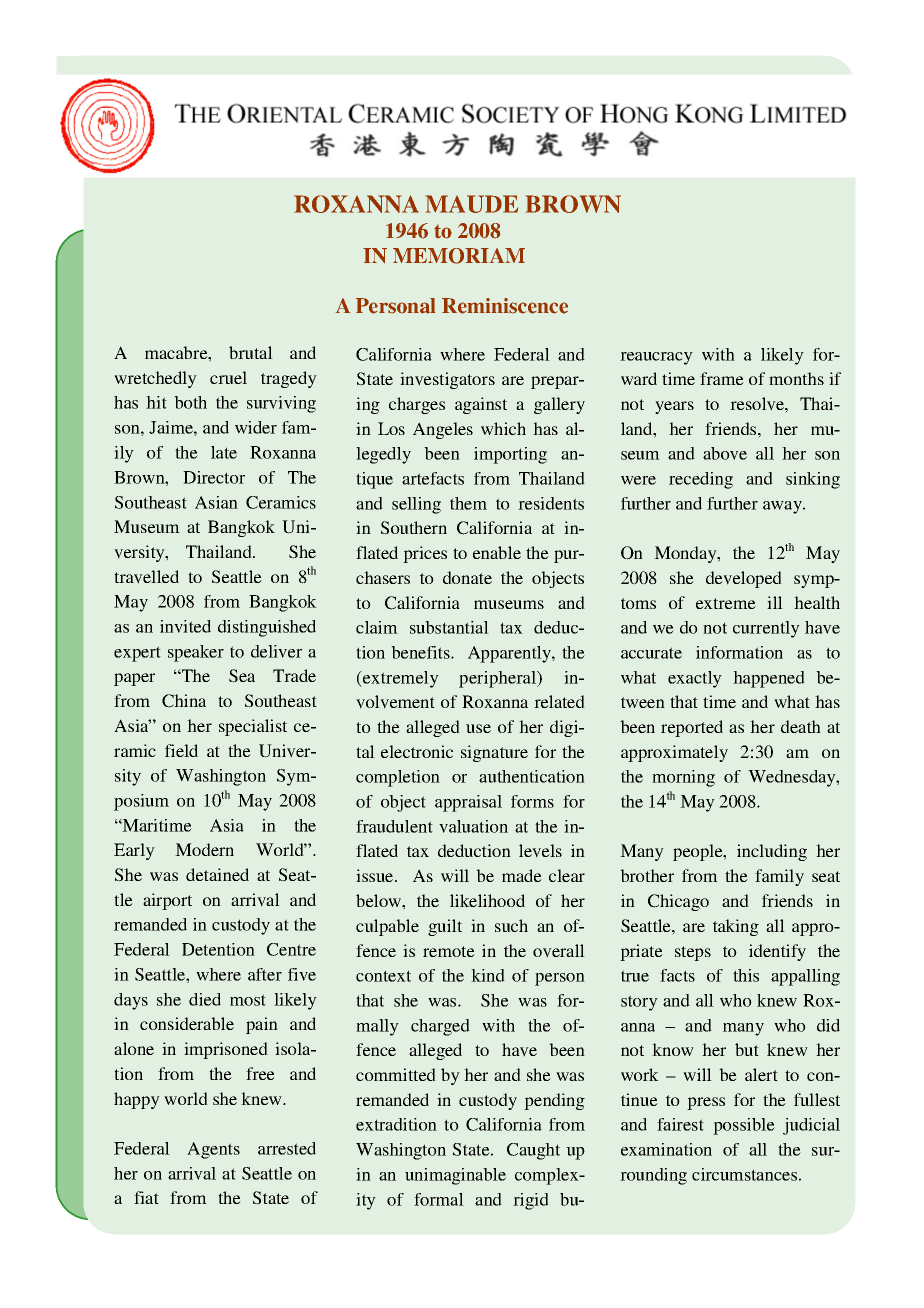 This document has height=1308, width=924. What do you see at coordinates (744, 579) in the document?
I see `developed` at bounding box center [744, 579].
